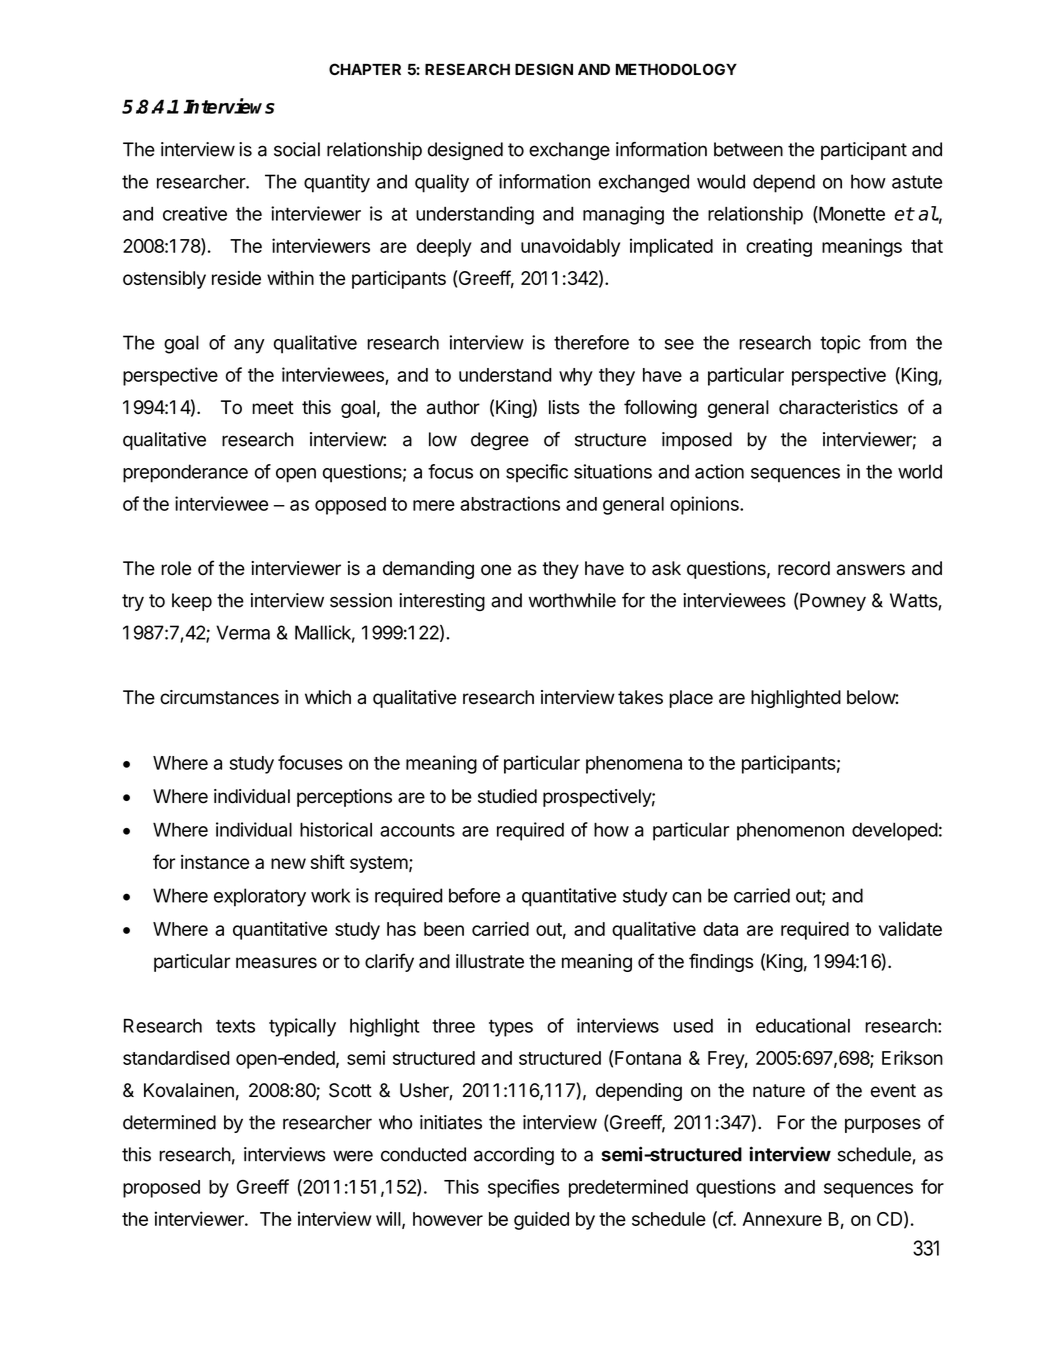 This screenshot has width=1039, height=1345. What do you see at coordinates (442, 183) in the screenshot?
I see `quality` at bounding box center [442, 183].
